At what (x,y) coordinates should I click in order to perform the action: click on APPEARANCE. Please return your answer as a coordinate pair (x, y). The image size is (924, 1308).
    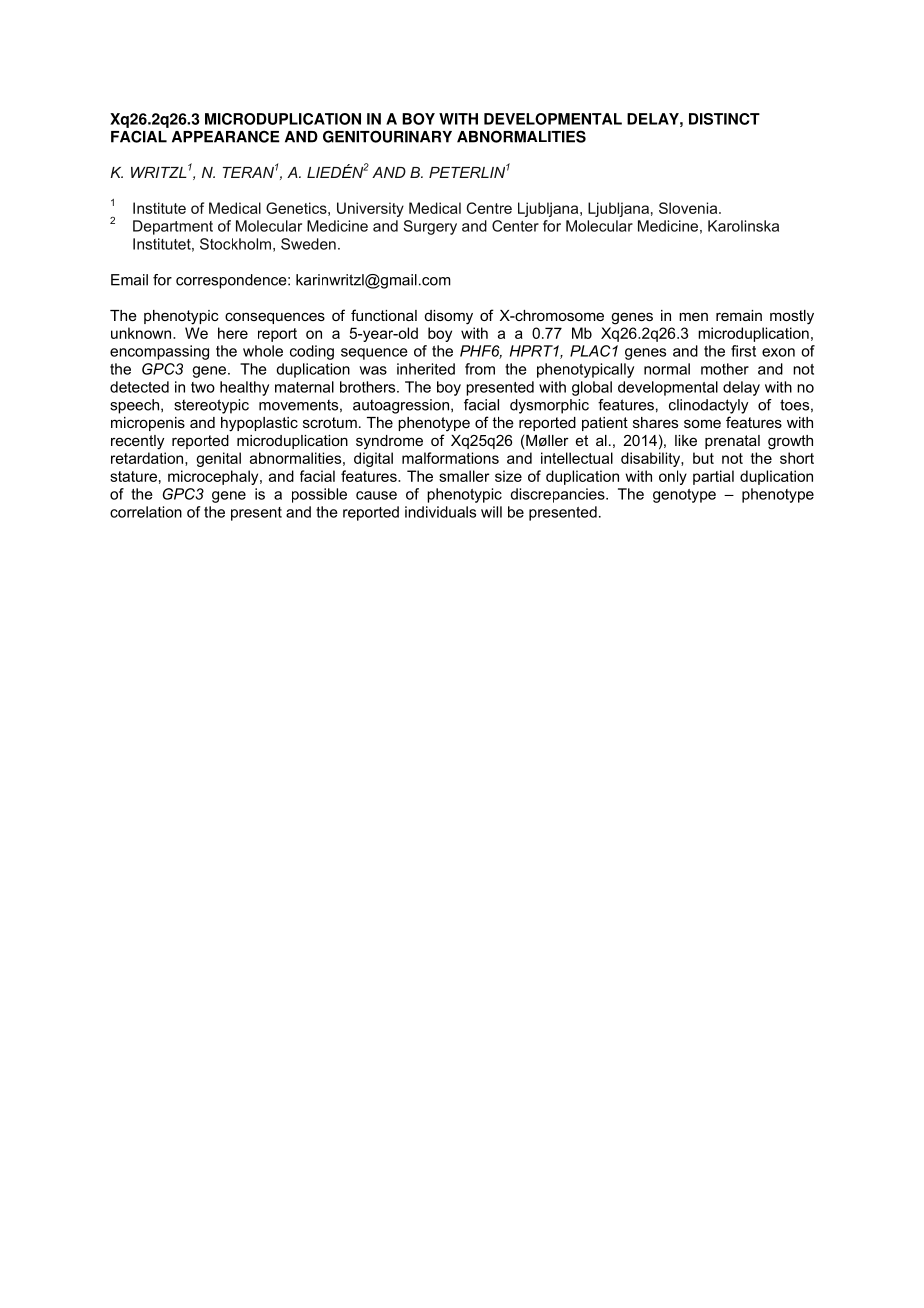
    Looking at the image, I should click on (226, 136).
